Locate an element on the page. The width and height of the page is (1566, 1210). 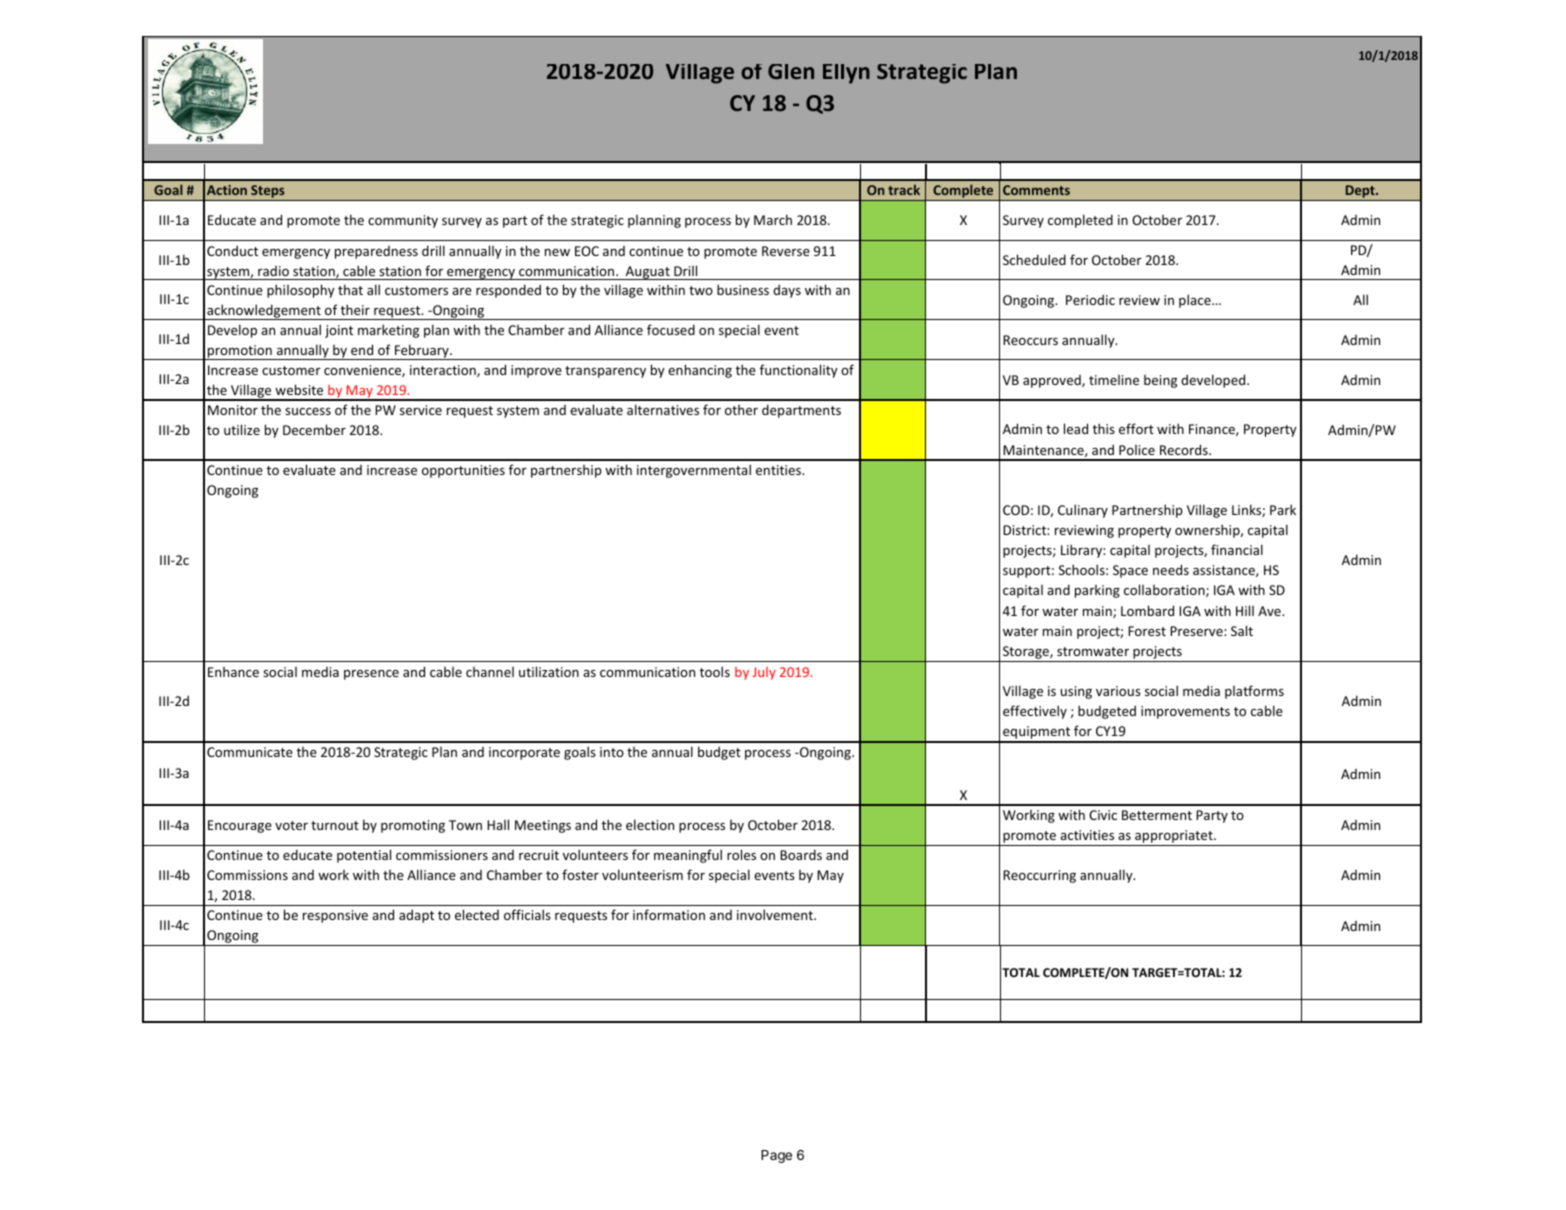
responsive is located at coordinates (335, 916).
